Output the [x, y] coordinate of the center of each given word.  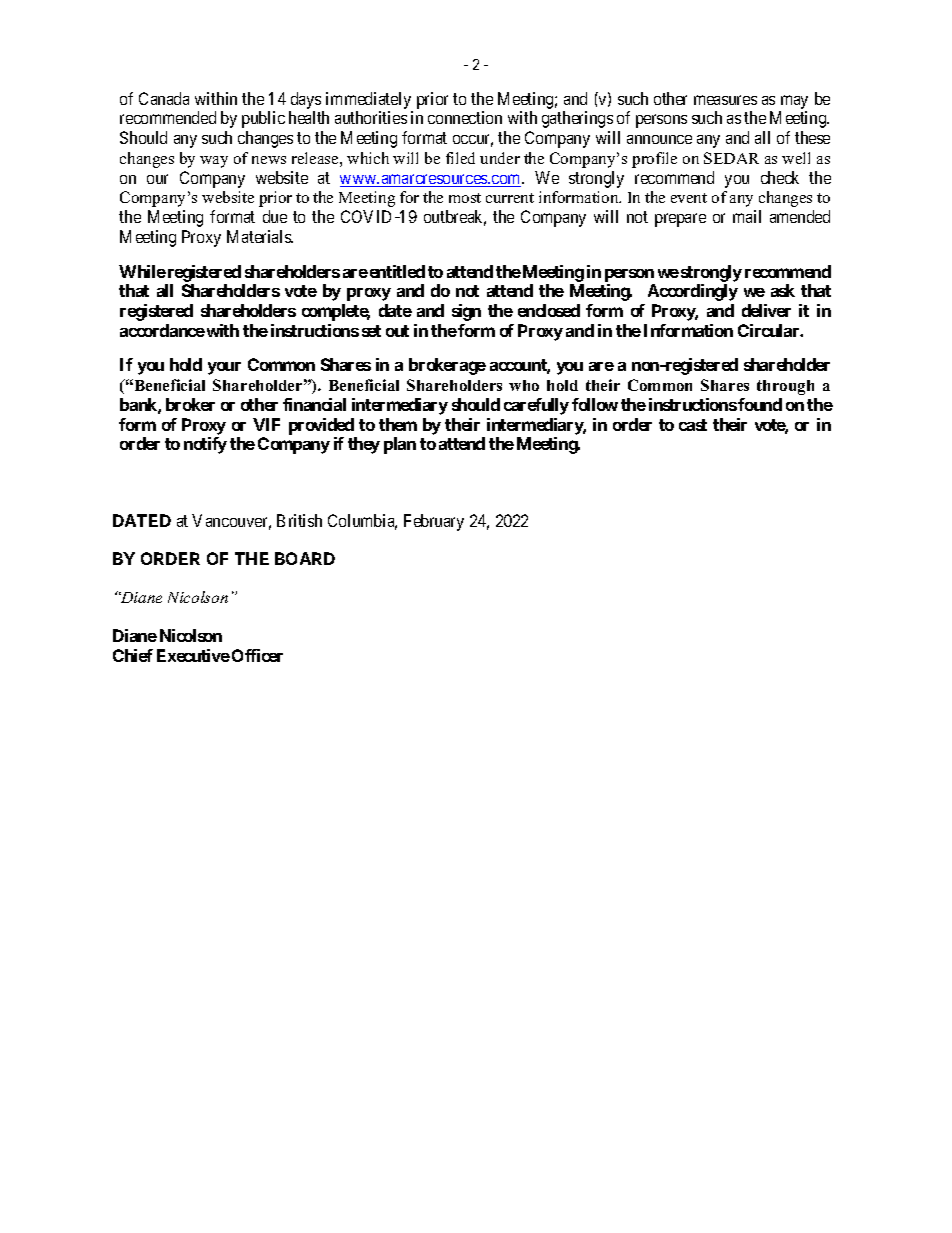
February [434, 522]
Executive [193, 655]
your [224, 368]
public [263, 119]
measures [725, 100]
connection [465, 117]
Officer [257, 655]
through [785, 387]
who [524, 385]
